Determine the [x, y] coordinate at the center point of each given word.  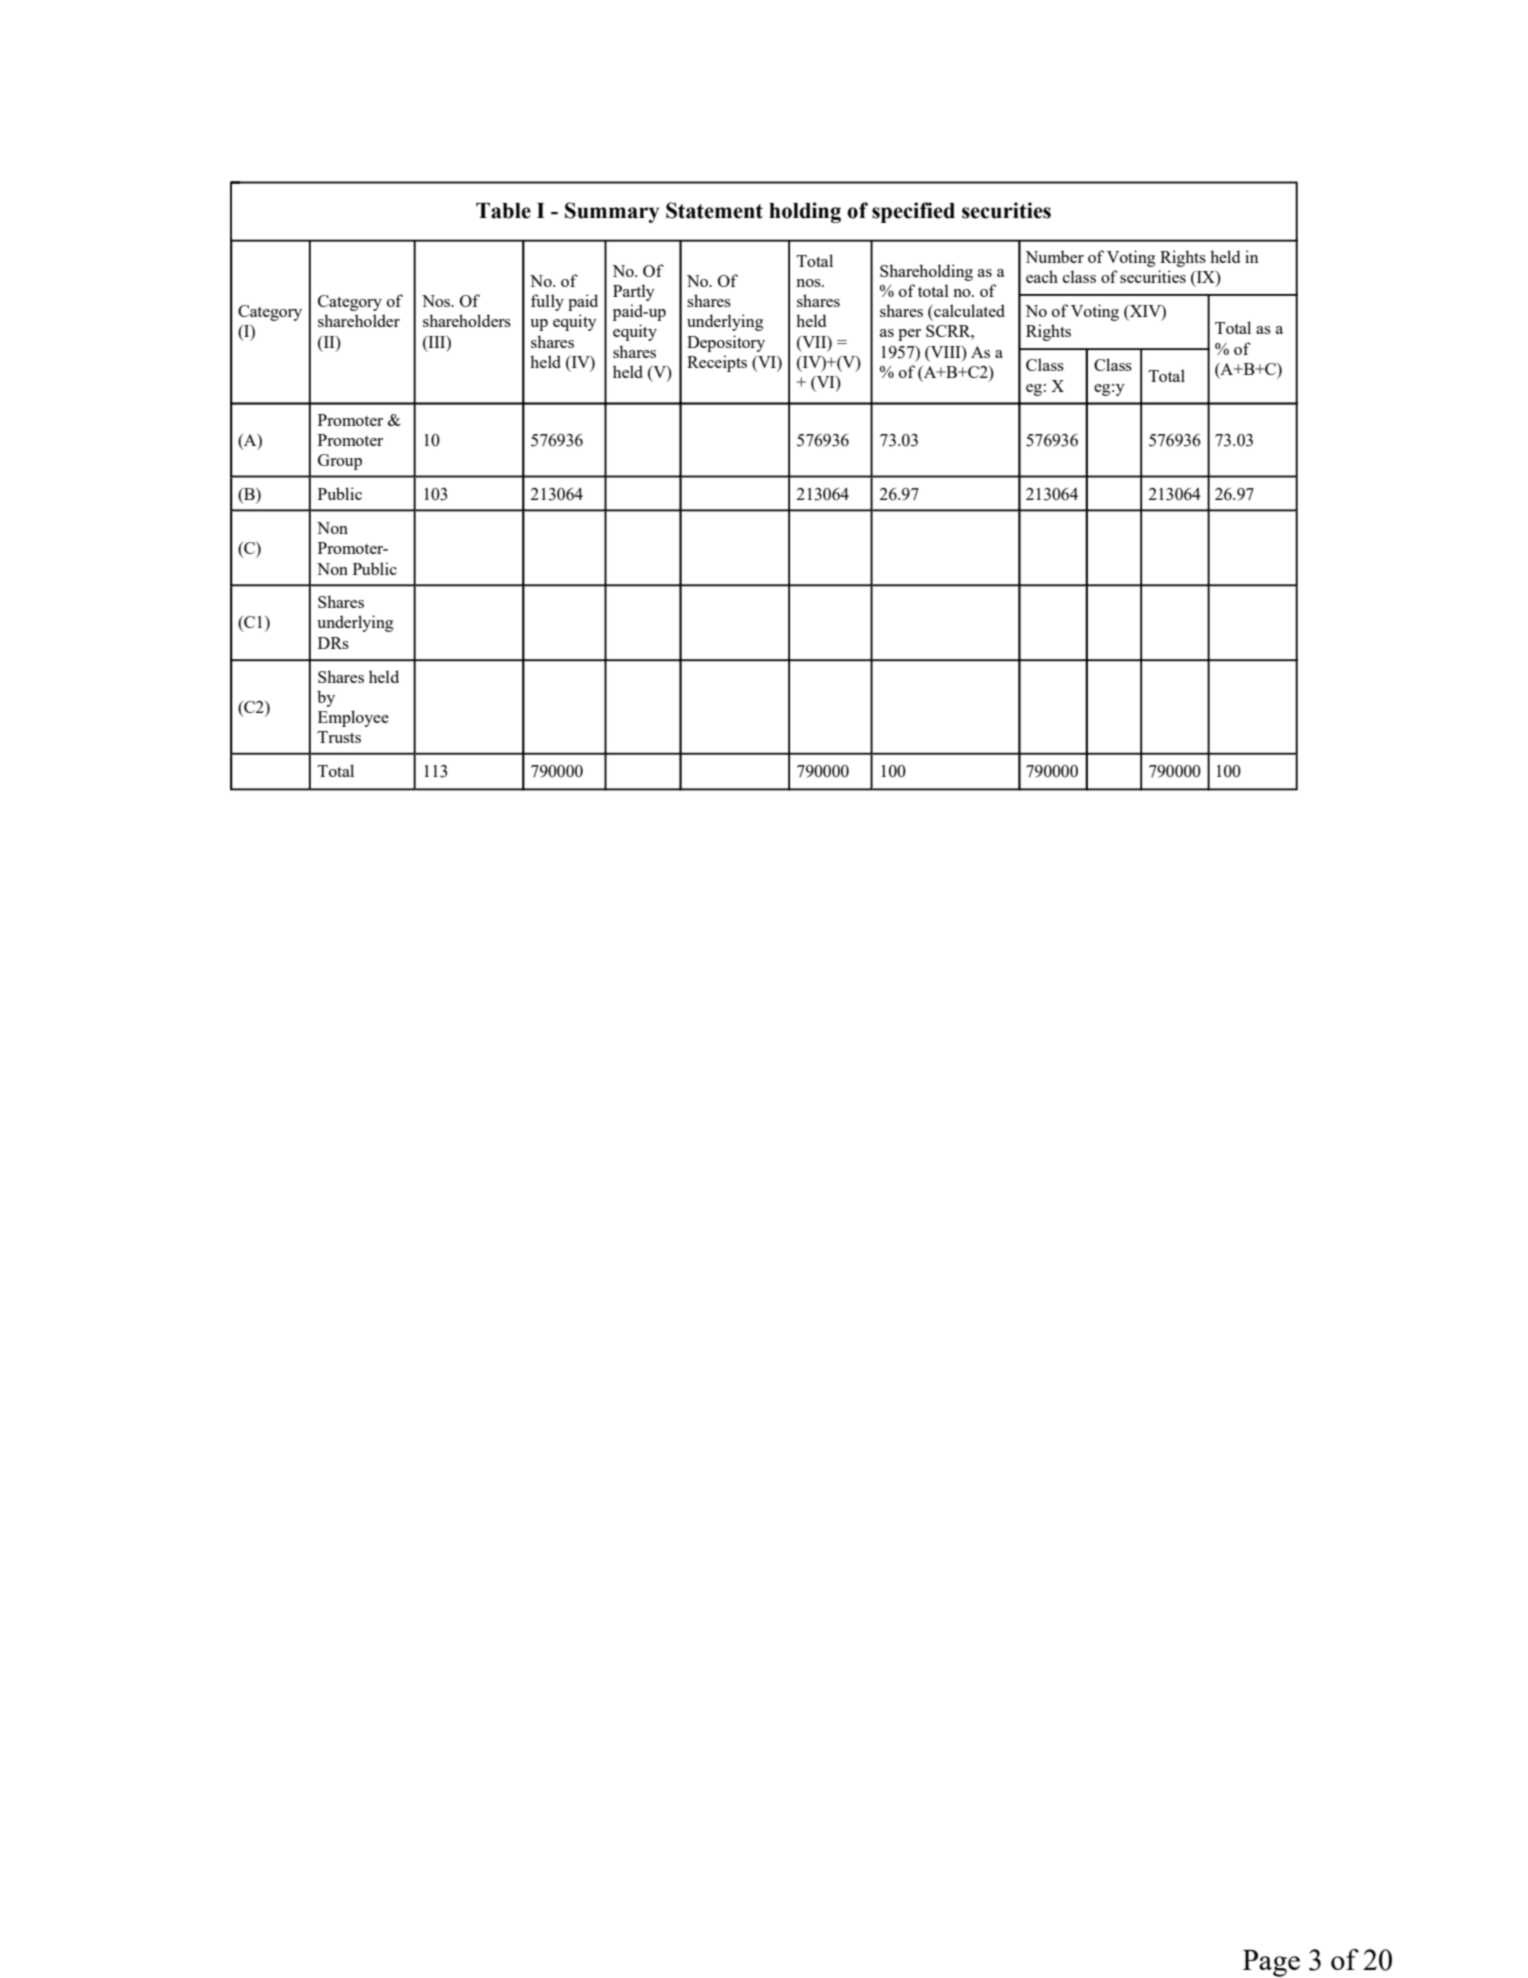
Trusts [339, 737]
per [909, 335]
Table [503, 211]
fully [547, 302]
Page [1271, 1963]
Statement [714, 210]
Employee [353, 718]
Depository [726, 343]
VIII [946, 352]
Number [1054, 256]
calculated [968, 310]
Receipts [717, 363]
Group [340, 462]
